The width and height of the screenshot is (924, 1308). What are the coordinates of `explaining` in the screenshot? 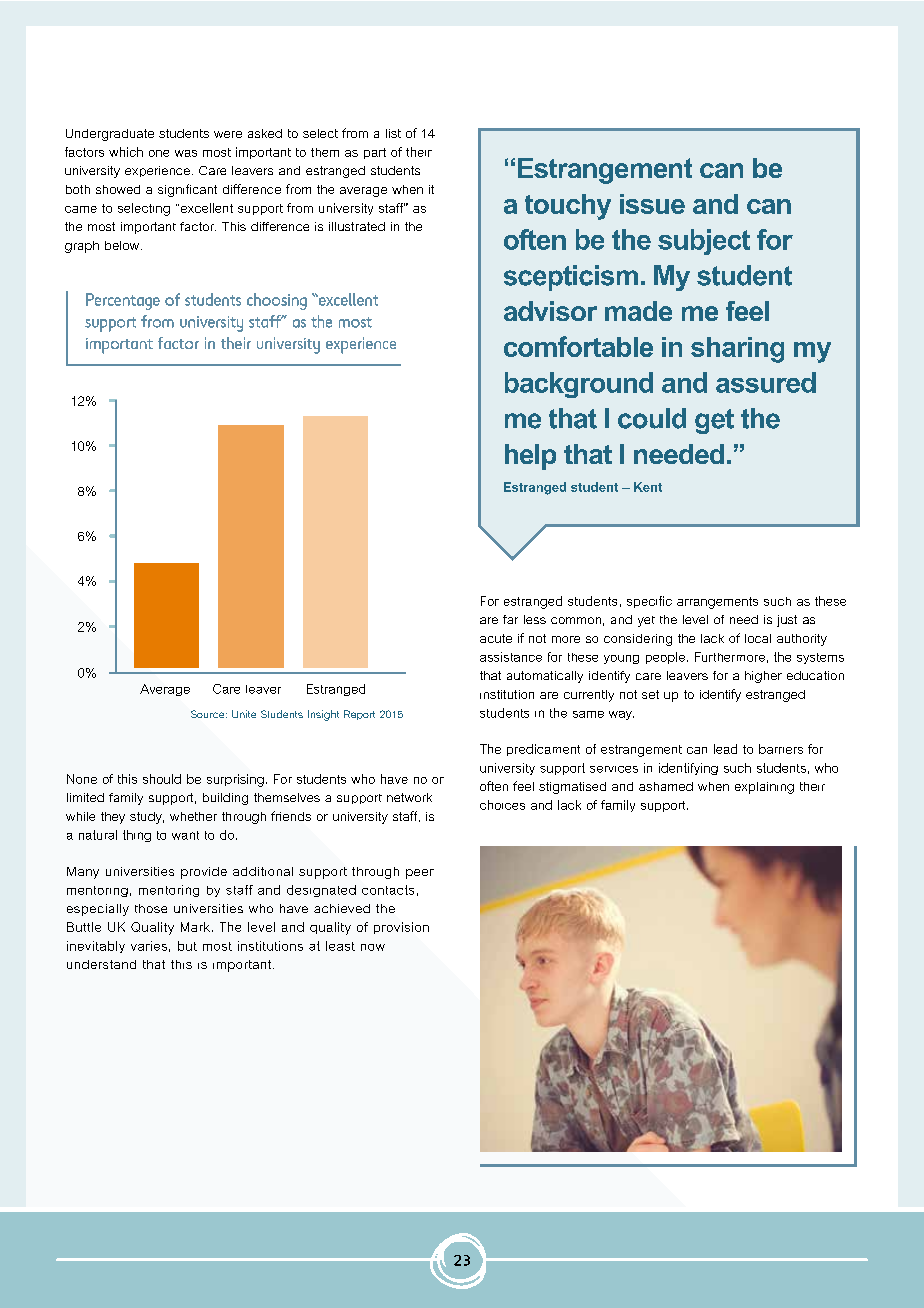 It's located at (764, 788).
